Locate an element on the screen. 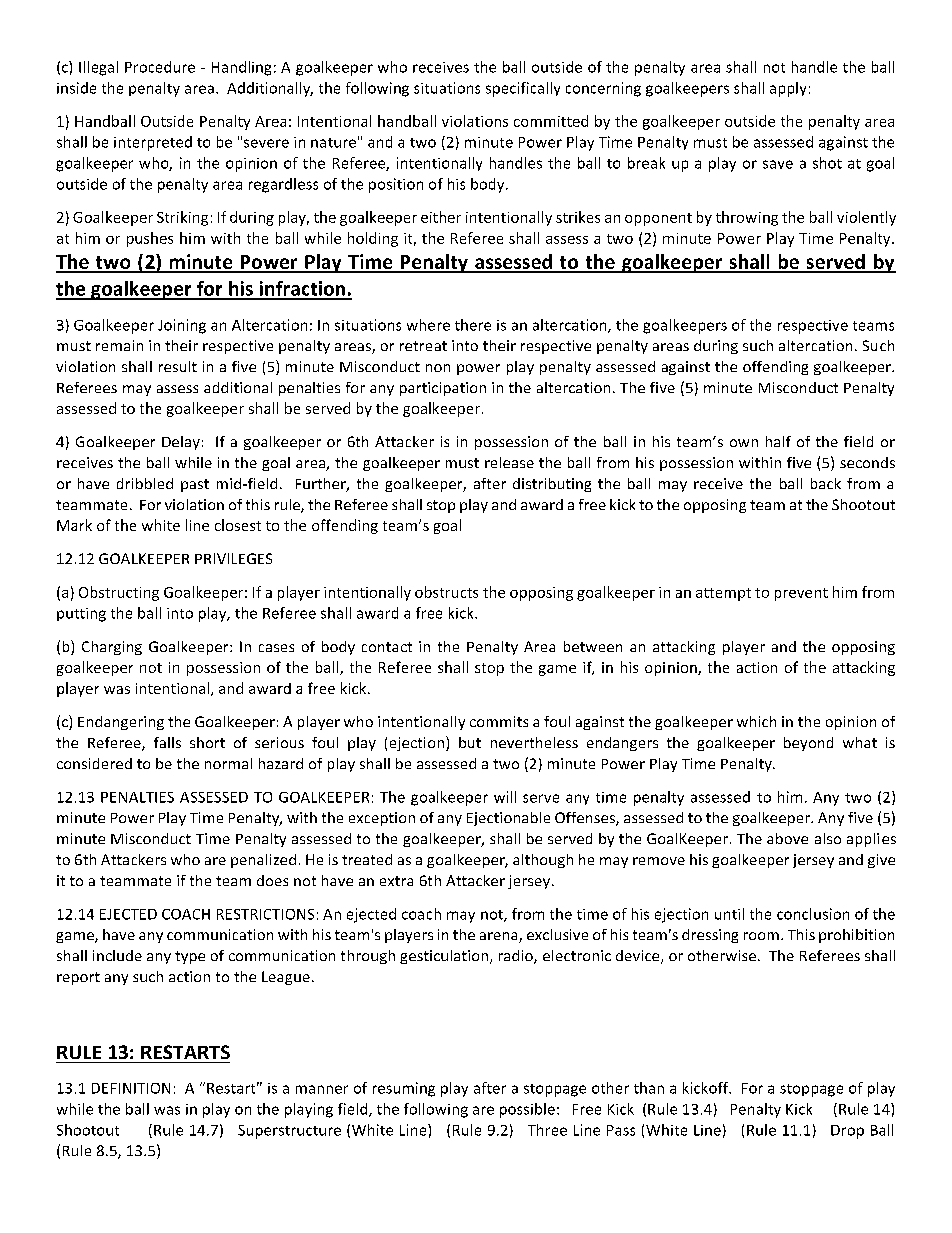  prevent is located at coordinates (801, 594).
